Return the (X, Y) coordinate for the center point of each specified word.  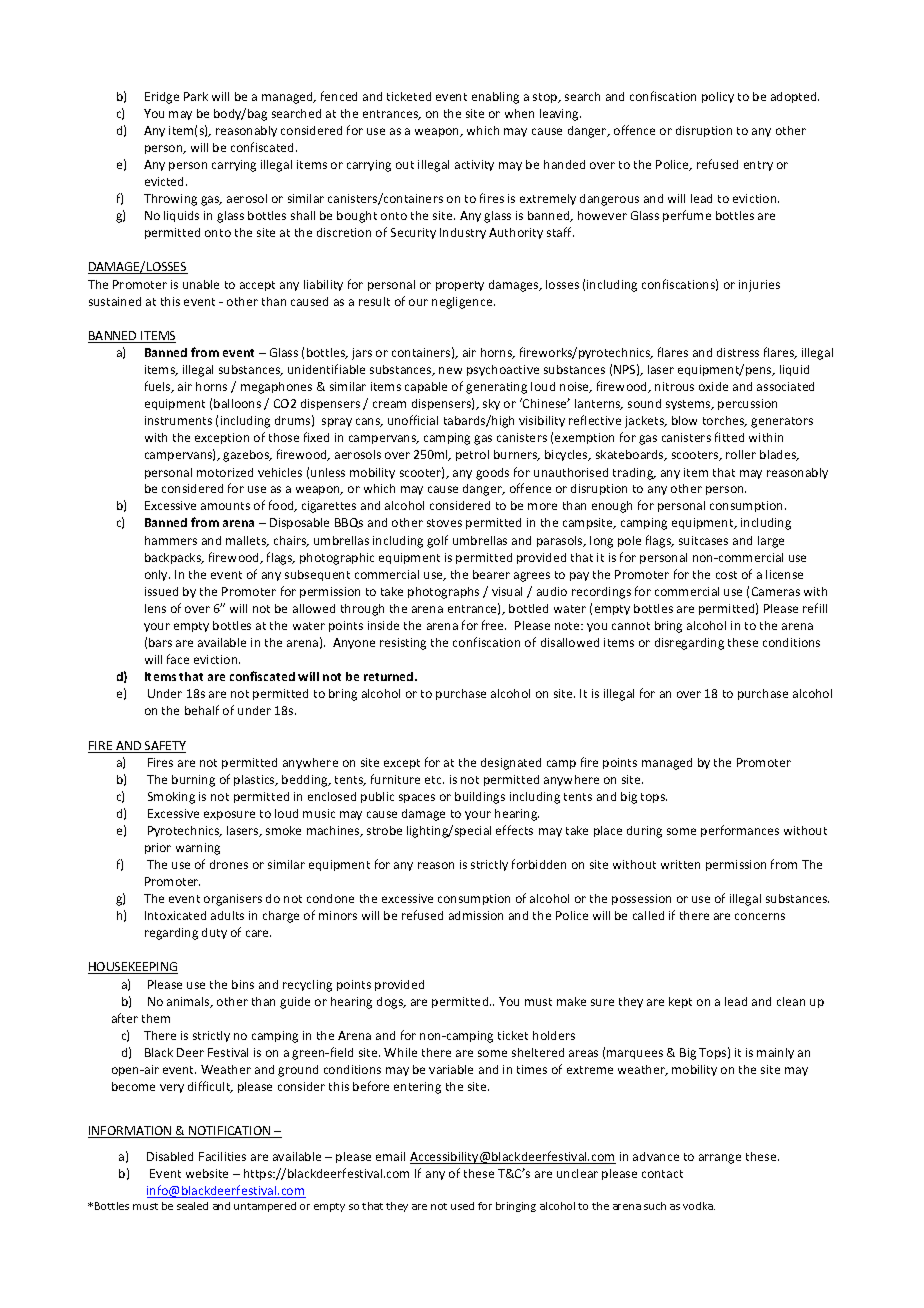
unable (201, 284)
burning (193, 781)
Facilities (222, 1156)
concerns (760, 916)
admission (476, 915)
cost (726, 575)
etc (434, 780)
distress (738, 352)
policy (718, 97)
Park (196, 96)
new (450, 370)
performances (740, 831)
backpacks (174, 558)
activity (474, 165)
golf (437, 541)
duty (214, 933)
